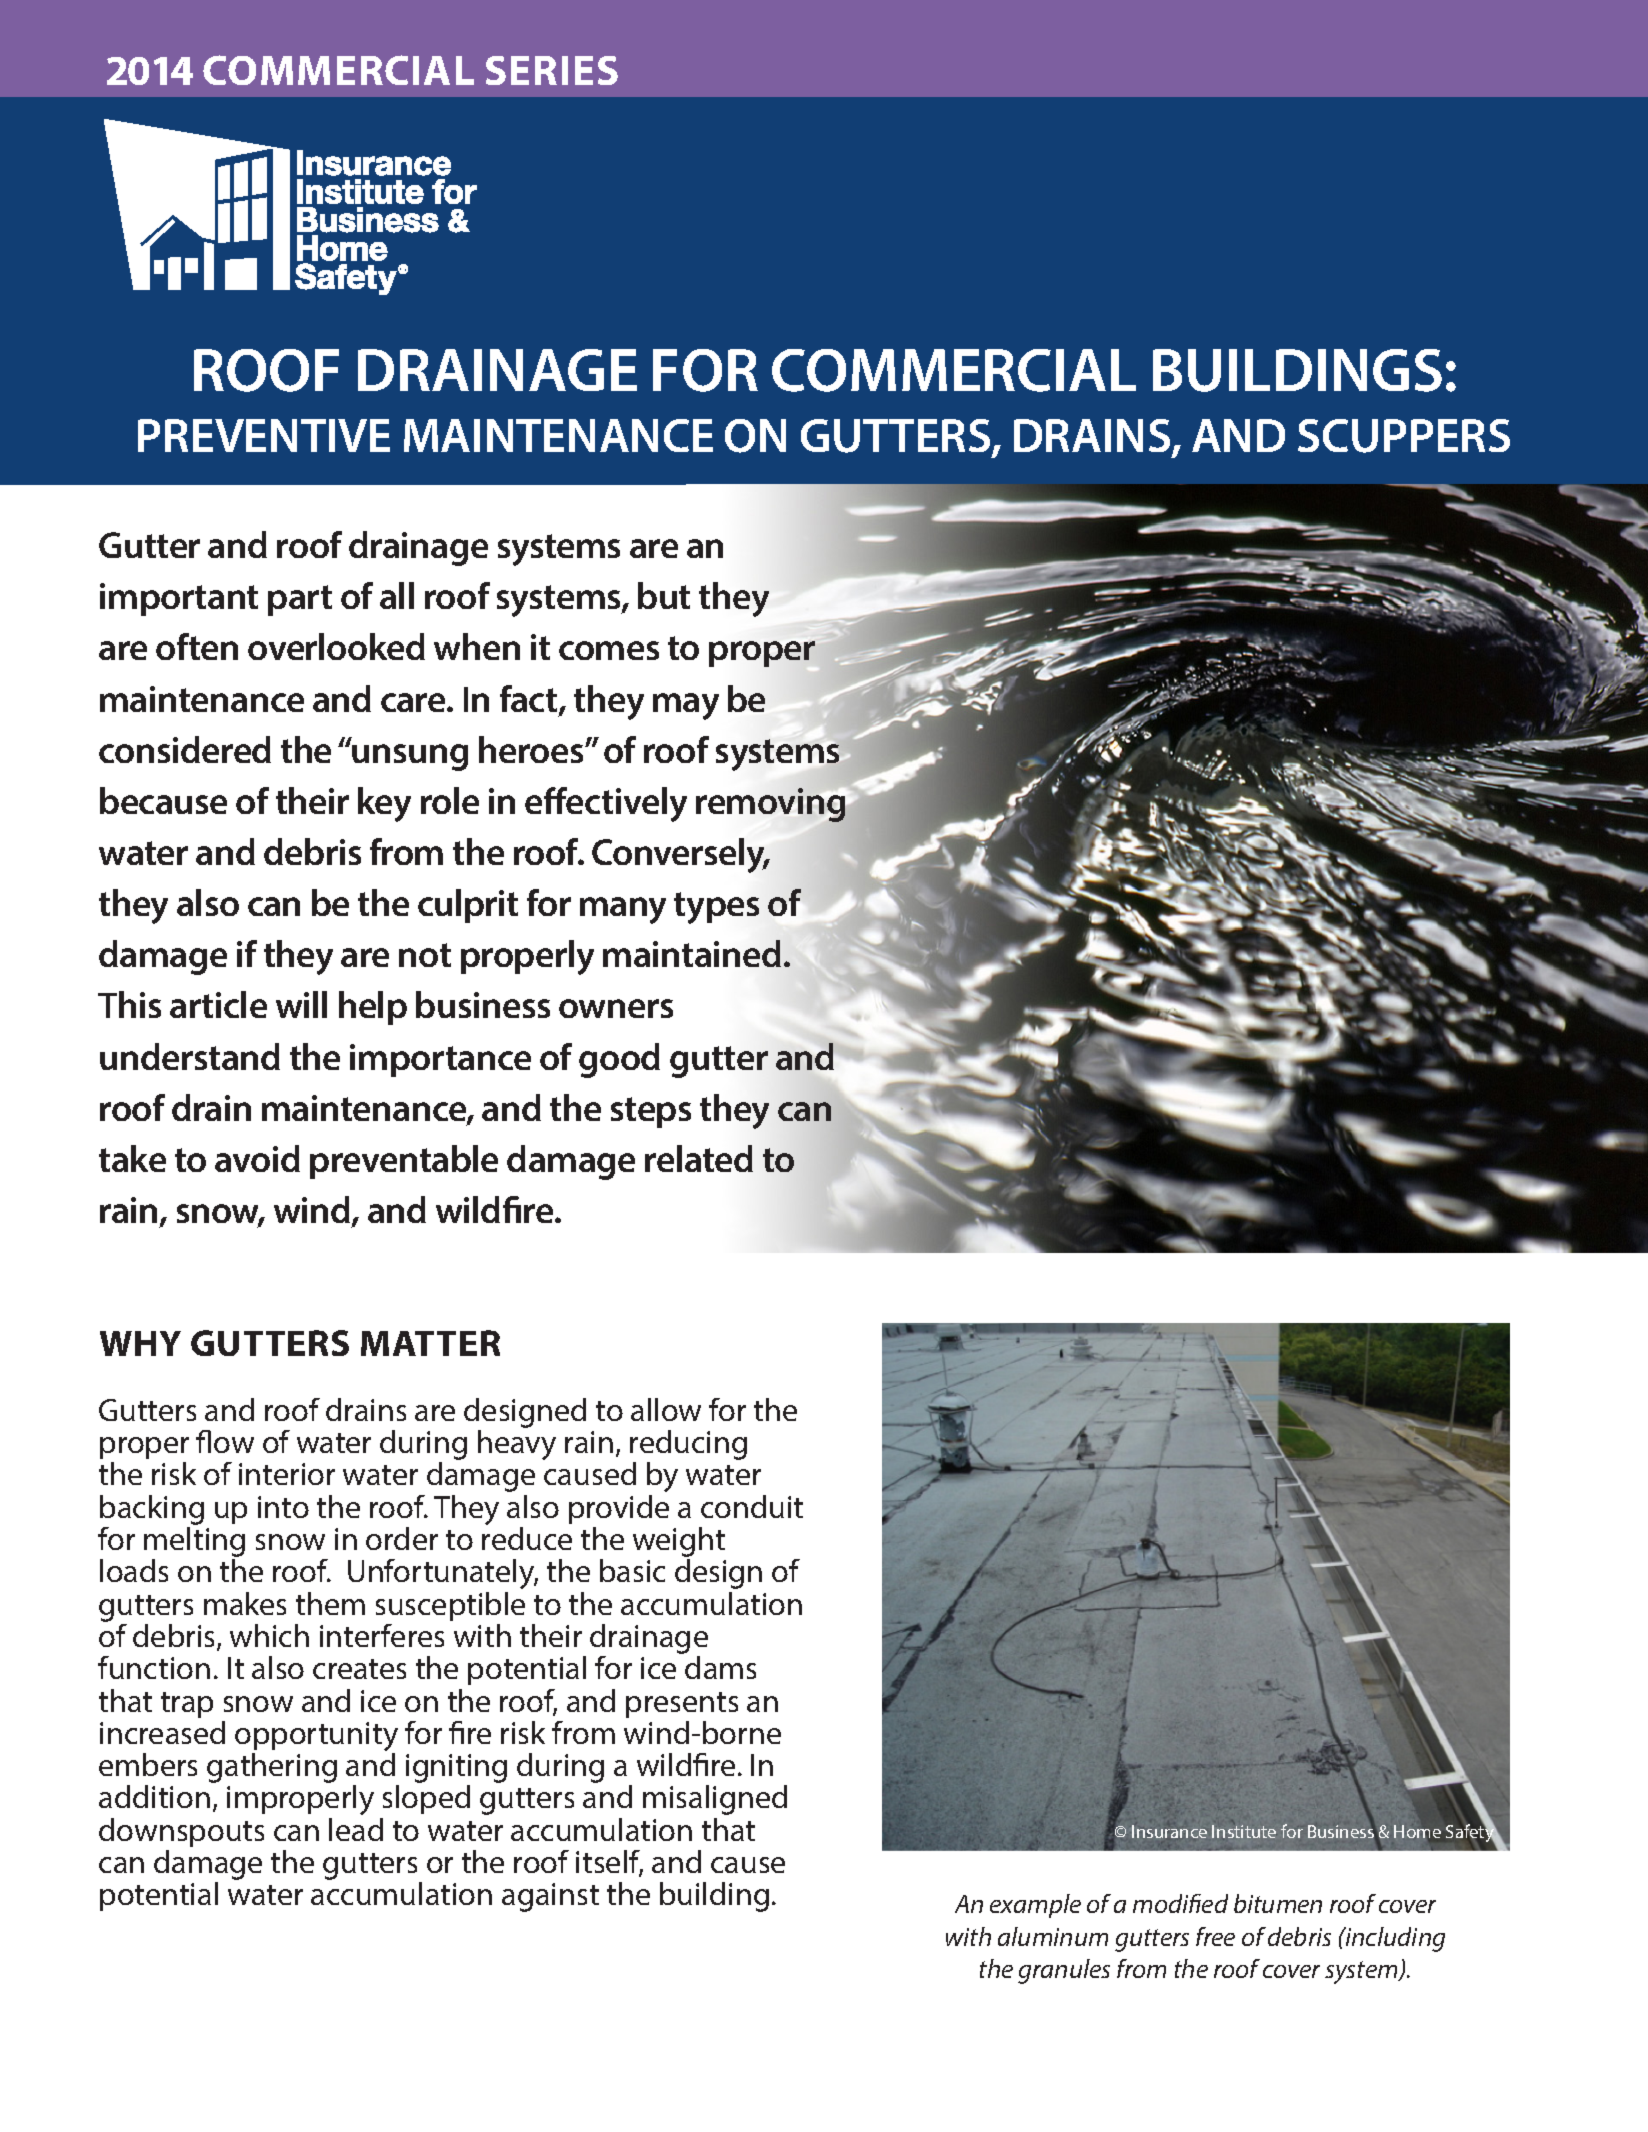 The height and width of the screenshot is (2132, 1648). What do you see at coordinates (651, 1112) in the screenshot?
I see `steps` at bounding box center [651, 1112].
